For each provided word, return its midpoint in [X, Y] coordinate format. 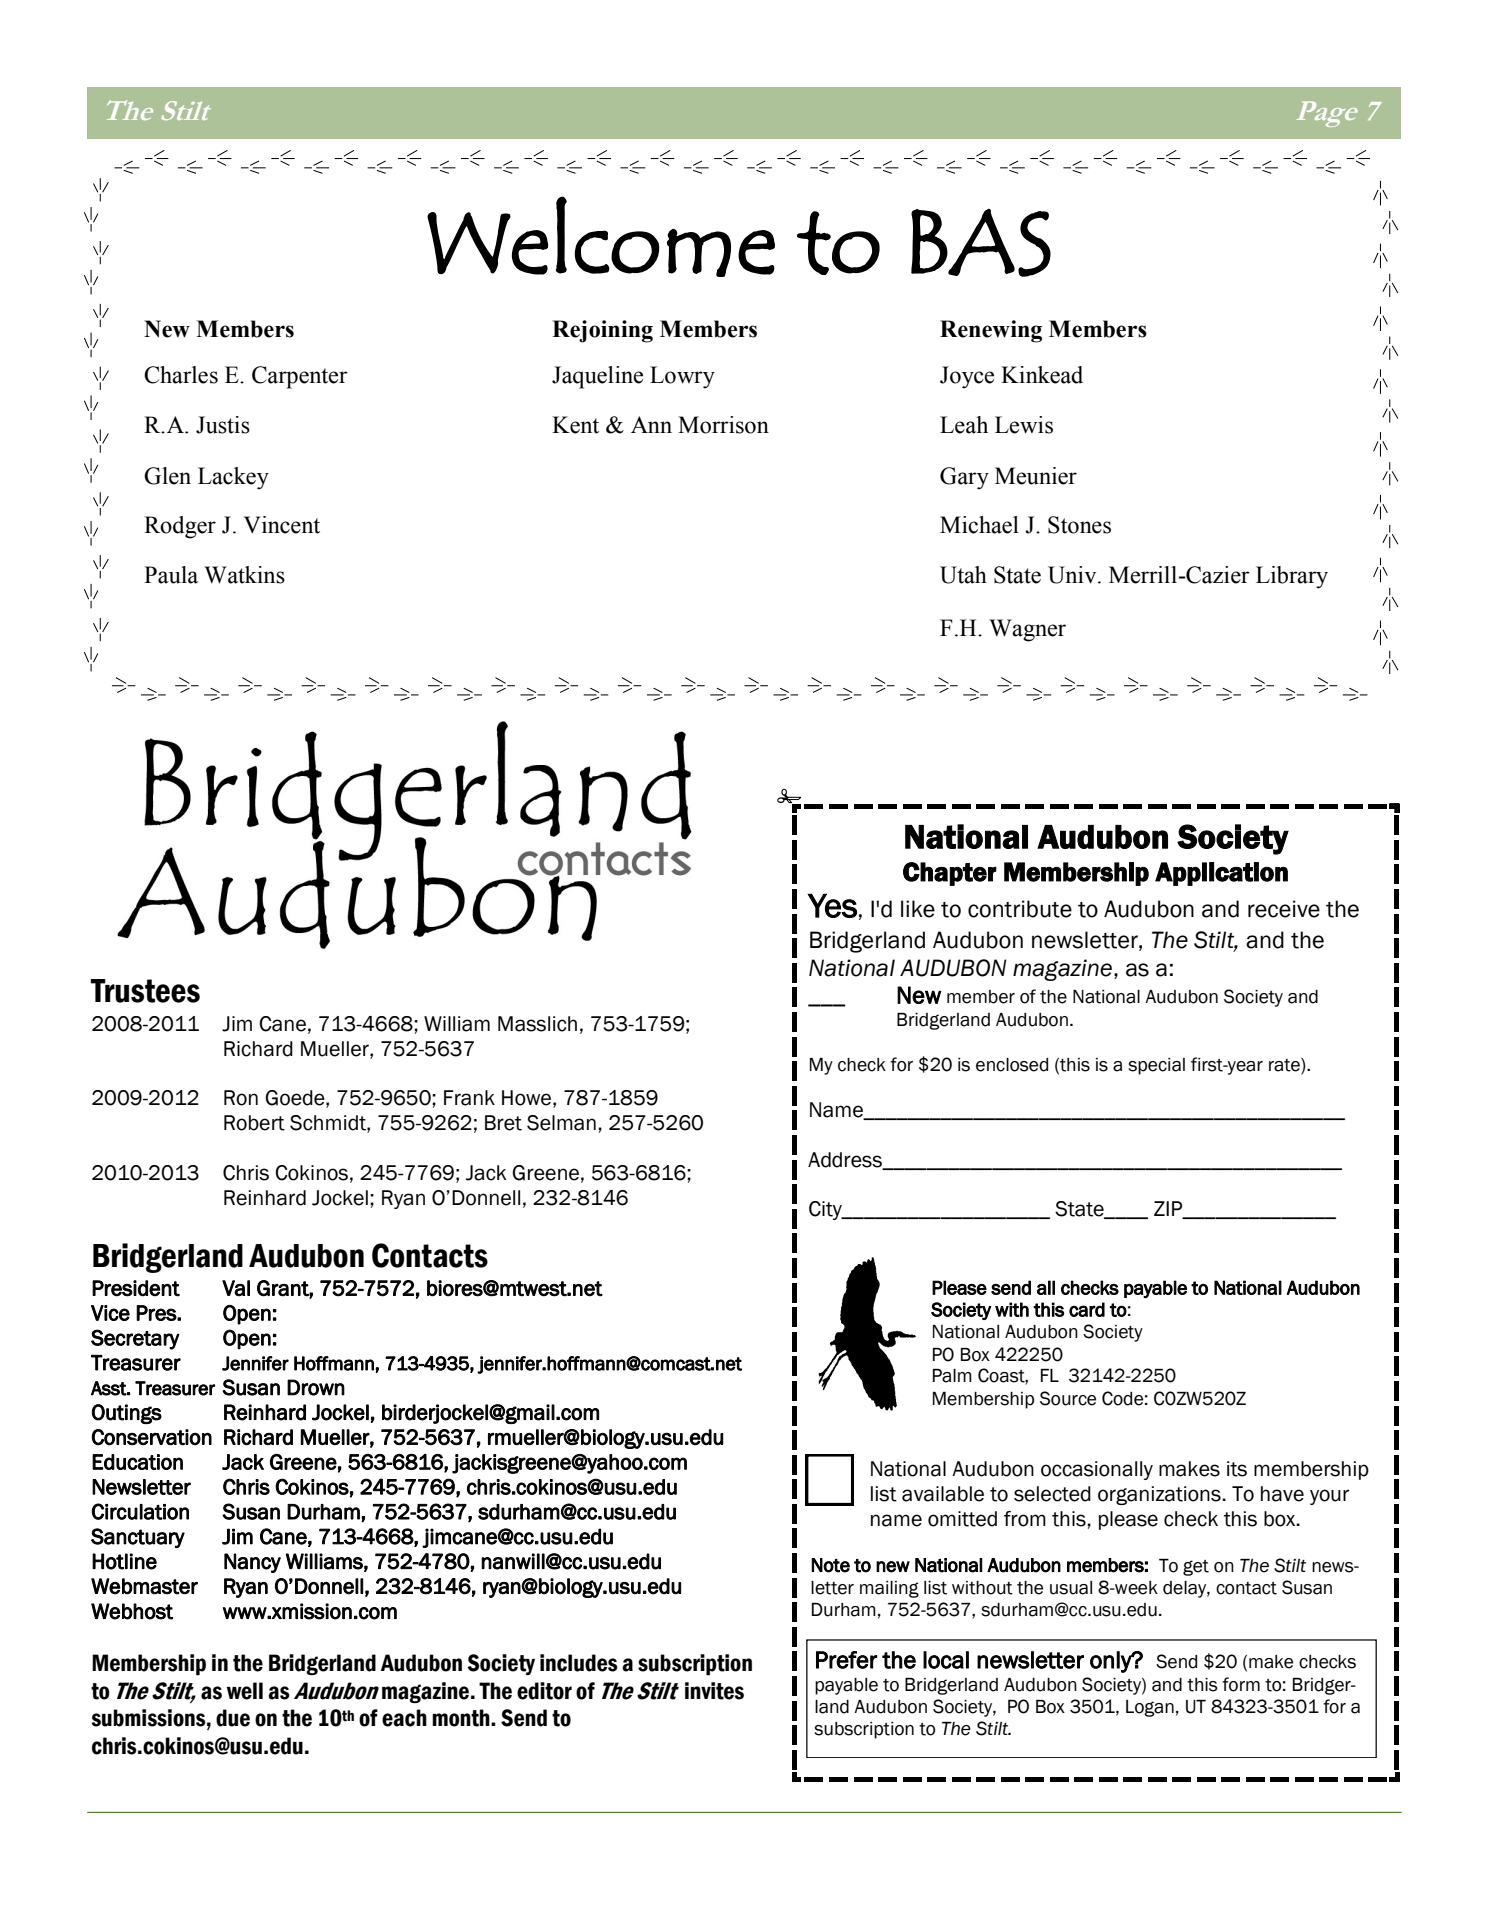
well [245, 1691]
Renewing [991, 331]
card [1087, 1309]
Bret [503, 1123]
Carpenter [300, 377]
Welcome [601, 236]
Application [1221, 874]
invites [714, 1691]
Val [236, 1288]
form [1241, 1684]
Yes [832, 905]
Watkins [244, 575]
